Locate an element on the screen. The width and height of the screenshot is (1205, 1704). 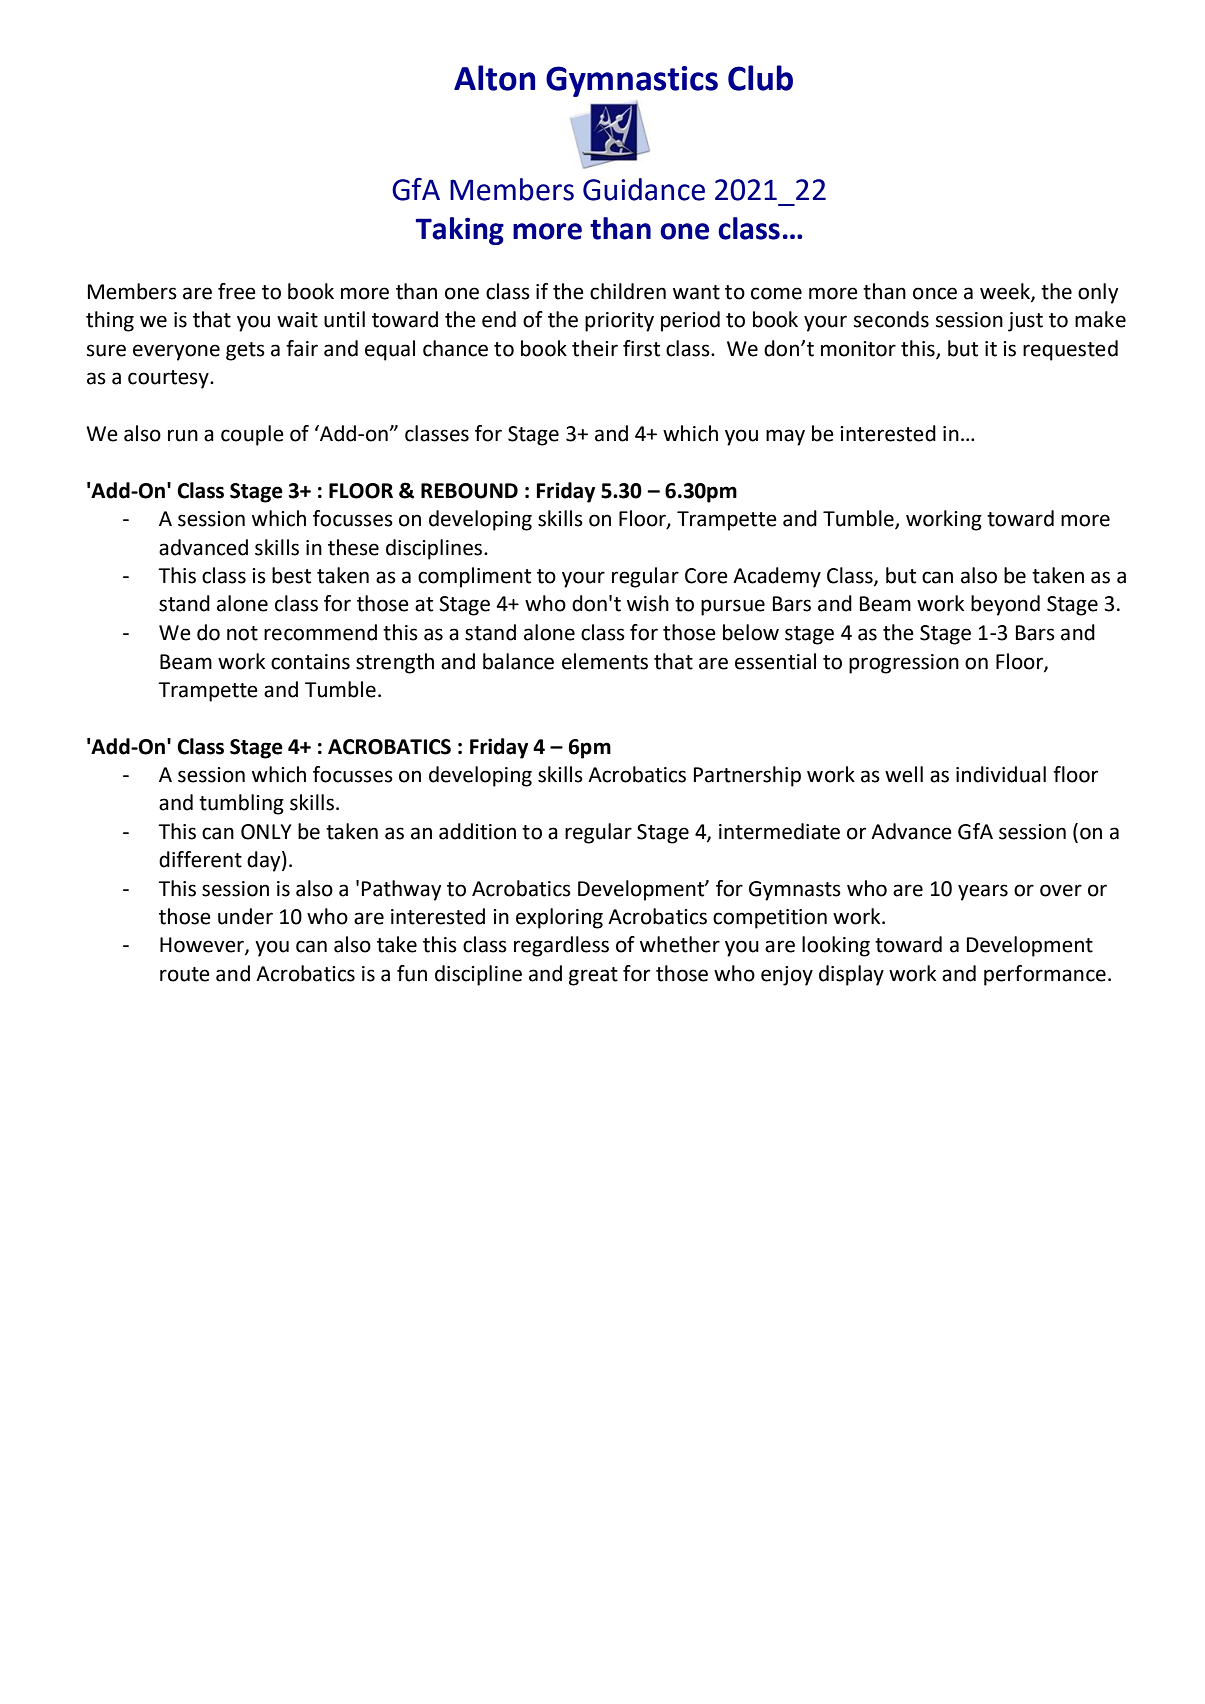
However is located at coordinates (203, 946).
